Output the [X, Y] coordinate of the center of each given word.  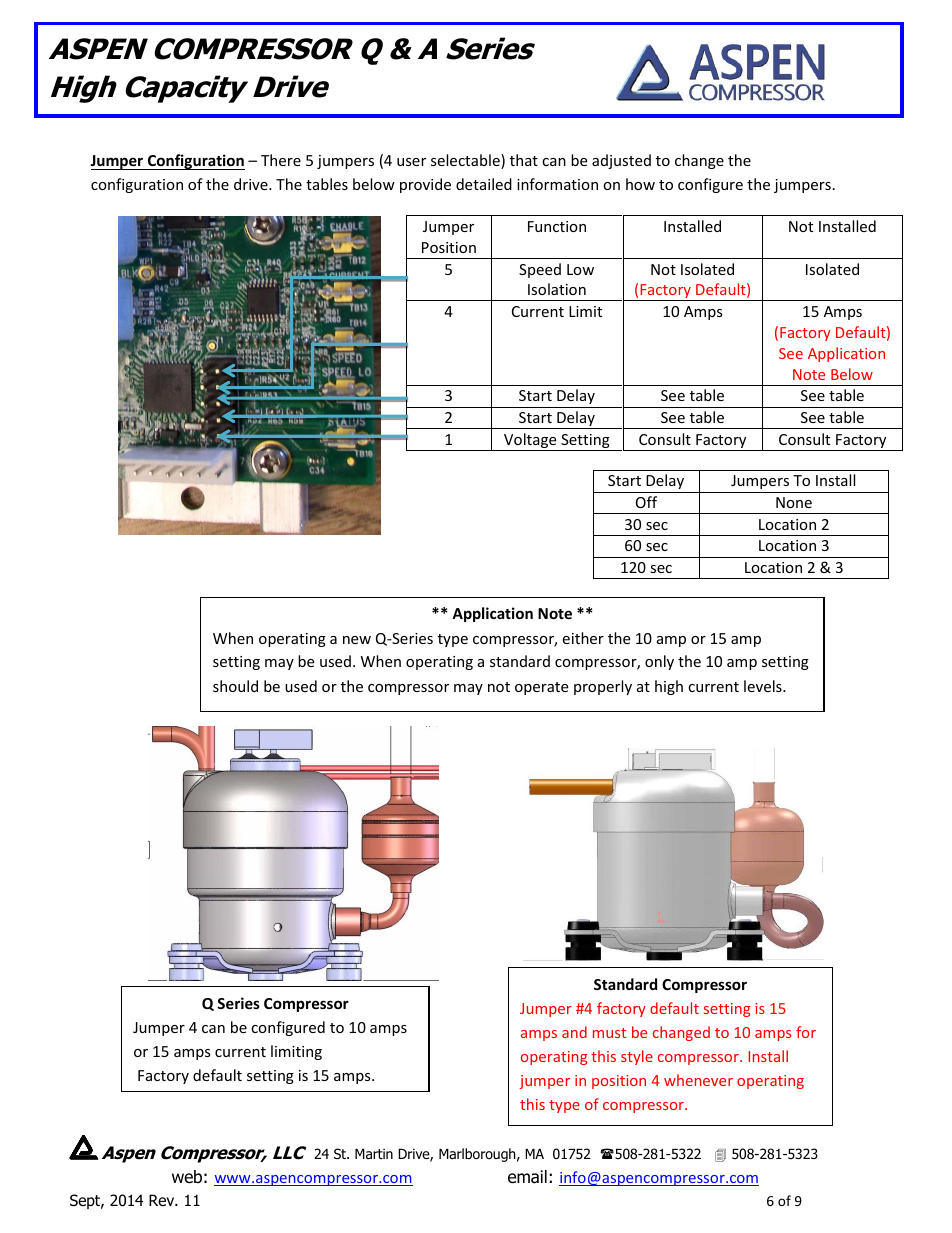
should [235, 686]
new [357, 640]
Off [646, 502]
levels [764, 686]
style [637, 1057]
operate [541, 688]
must [609, 1033]
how [640, 184]
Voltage [530, 442]
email [527, 1177]
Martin [374, 1153]
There [281, 160]
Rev [163, 1200]
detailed [484, 184]
